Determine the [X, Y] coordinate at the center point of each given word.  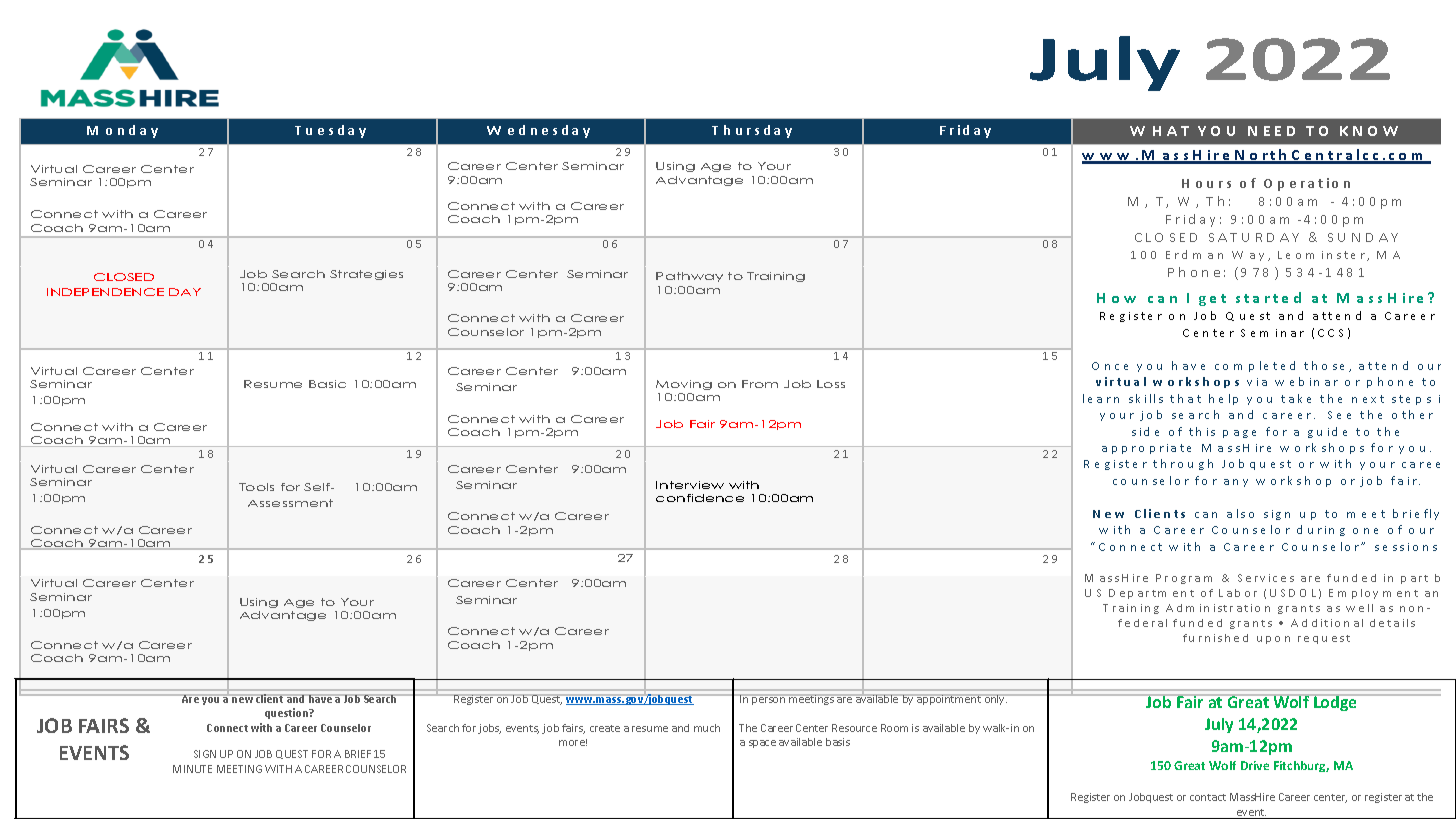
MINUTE [192, 769]
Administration [1218, 608]
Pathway [689, 277]
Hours [1206, 183]
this [1202, 431]
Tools [256, 487]
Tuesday [330, 131]
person [768, 700]
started [1268, 297]
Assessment [290, 503]
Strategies [366, 275]
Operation [1307, 184]
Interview [690, 485]
